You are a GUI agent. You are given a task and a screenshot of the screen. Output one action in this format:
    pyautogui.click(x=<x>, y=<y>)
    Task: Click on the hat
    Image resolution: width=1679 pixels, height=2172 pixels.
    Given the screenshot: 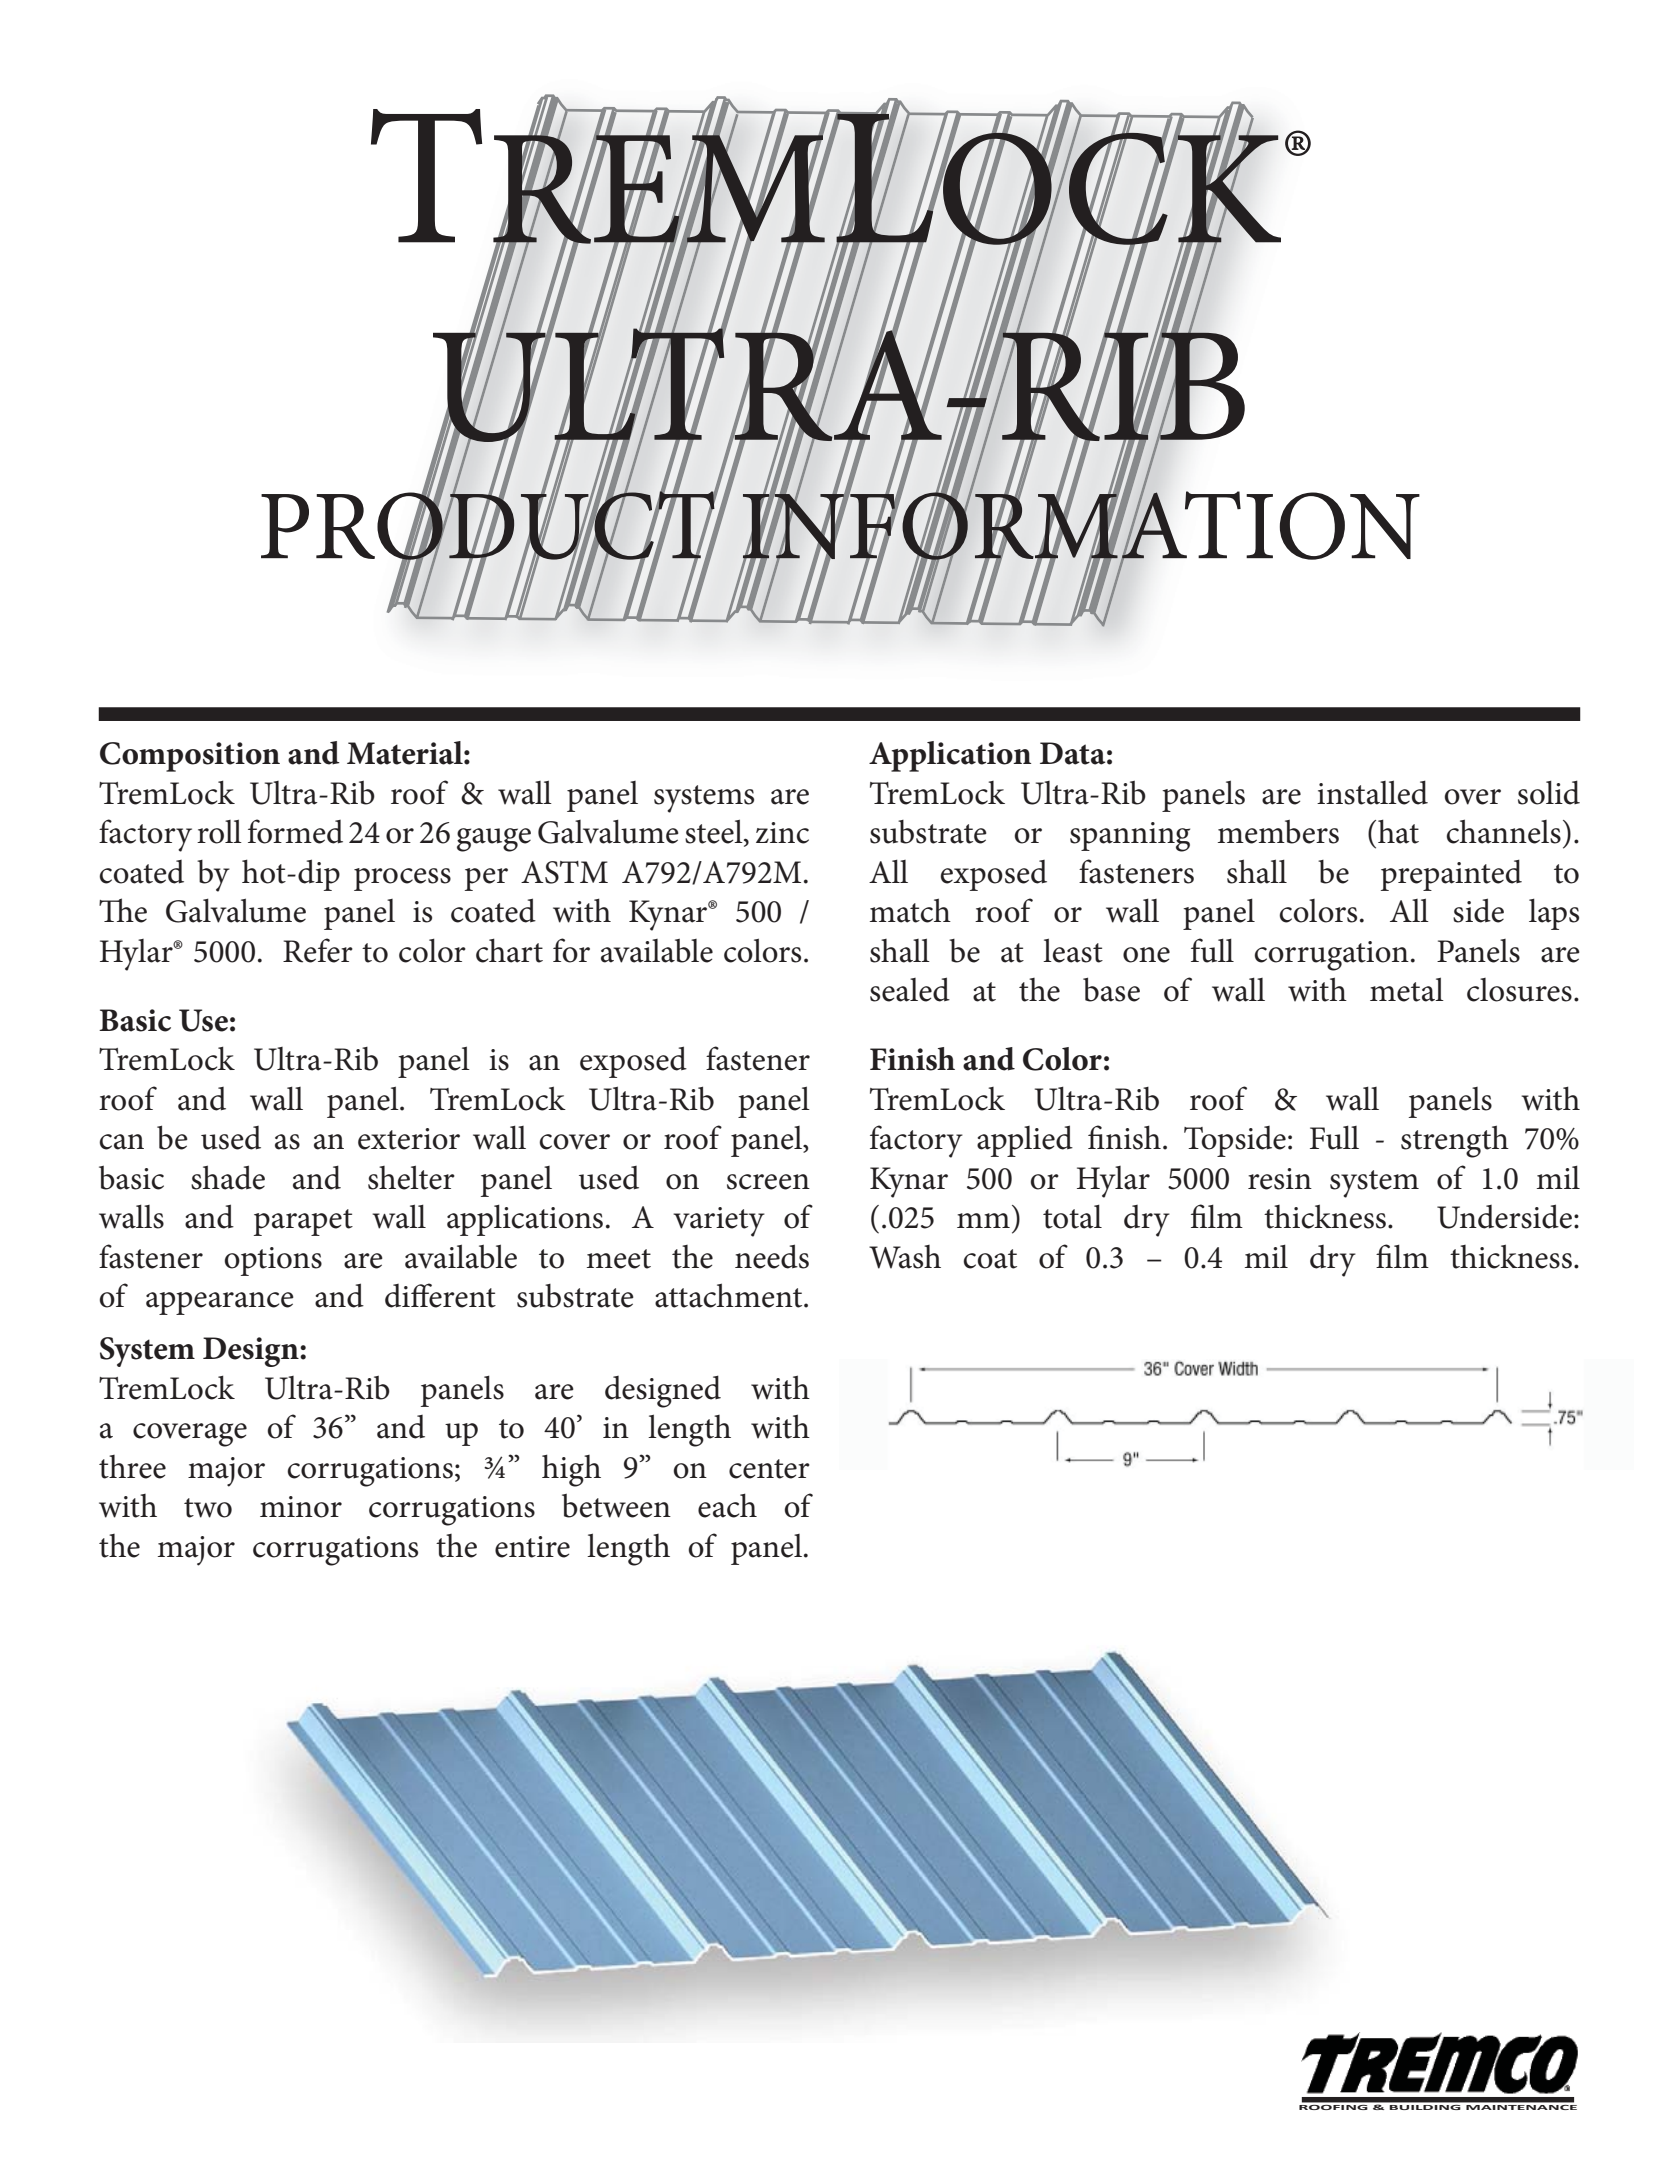 What is the action you would take?
    pyautogui.click(x=1398, y=831)
